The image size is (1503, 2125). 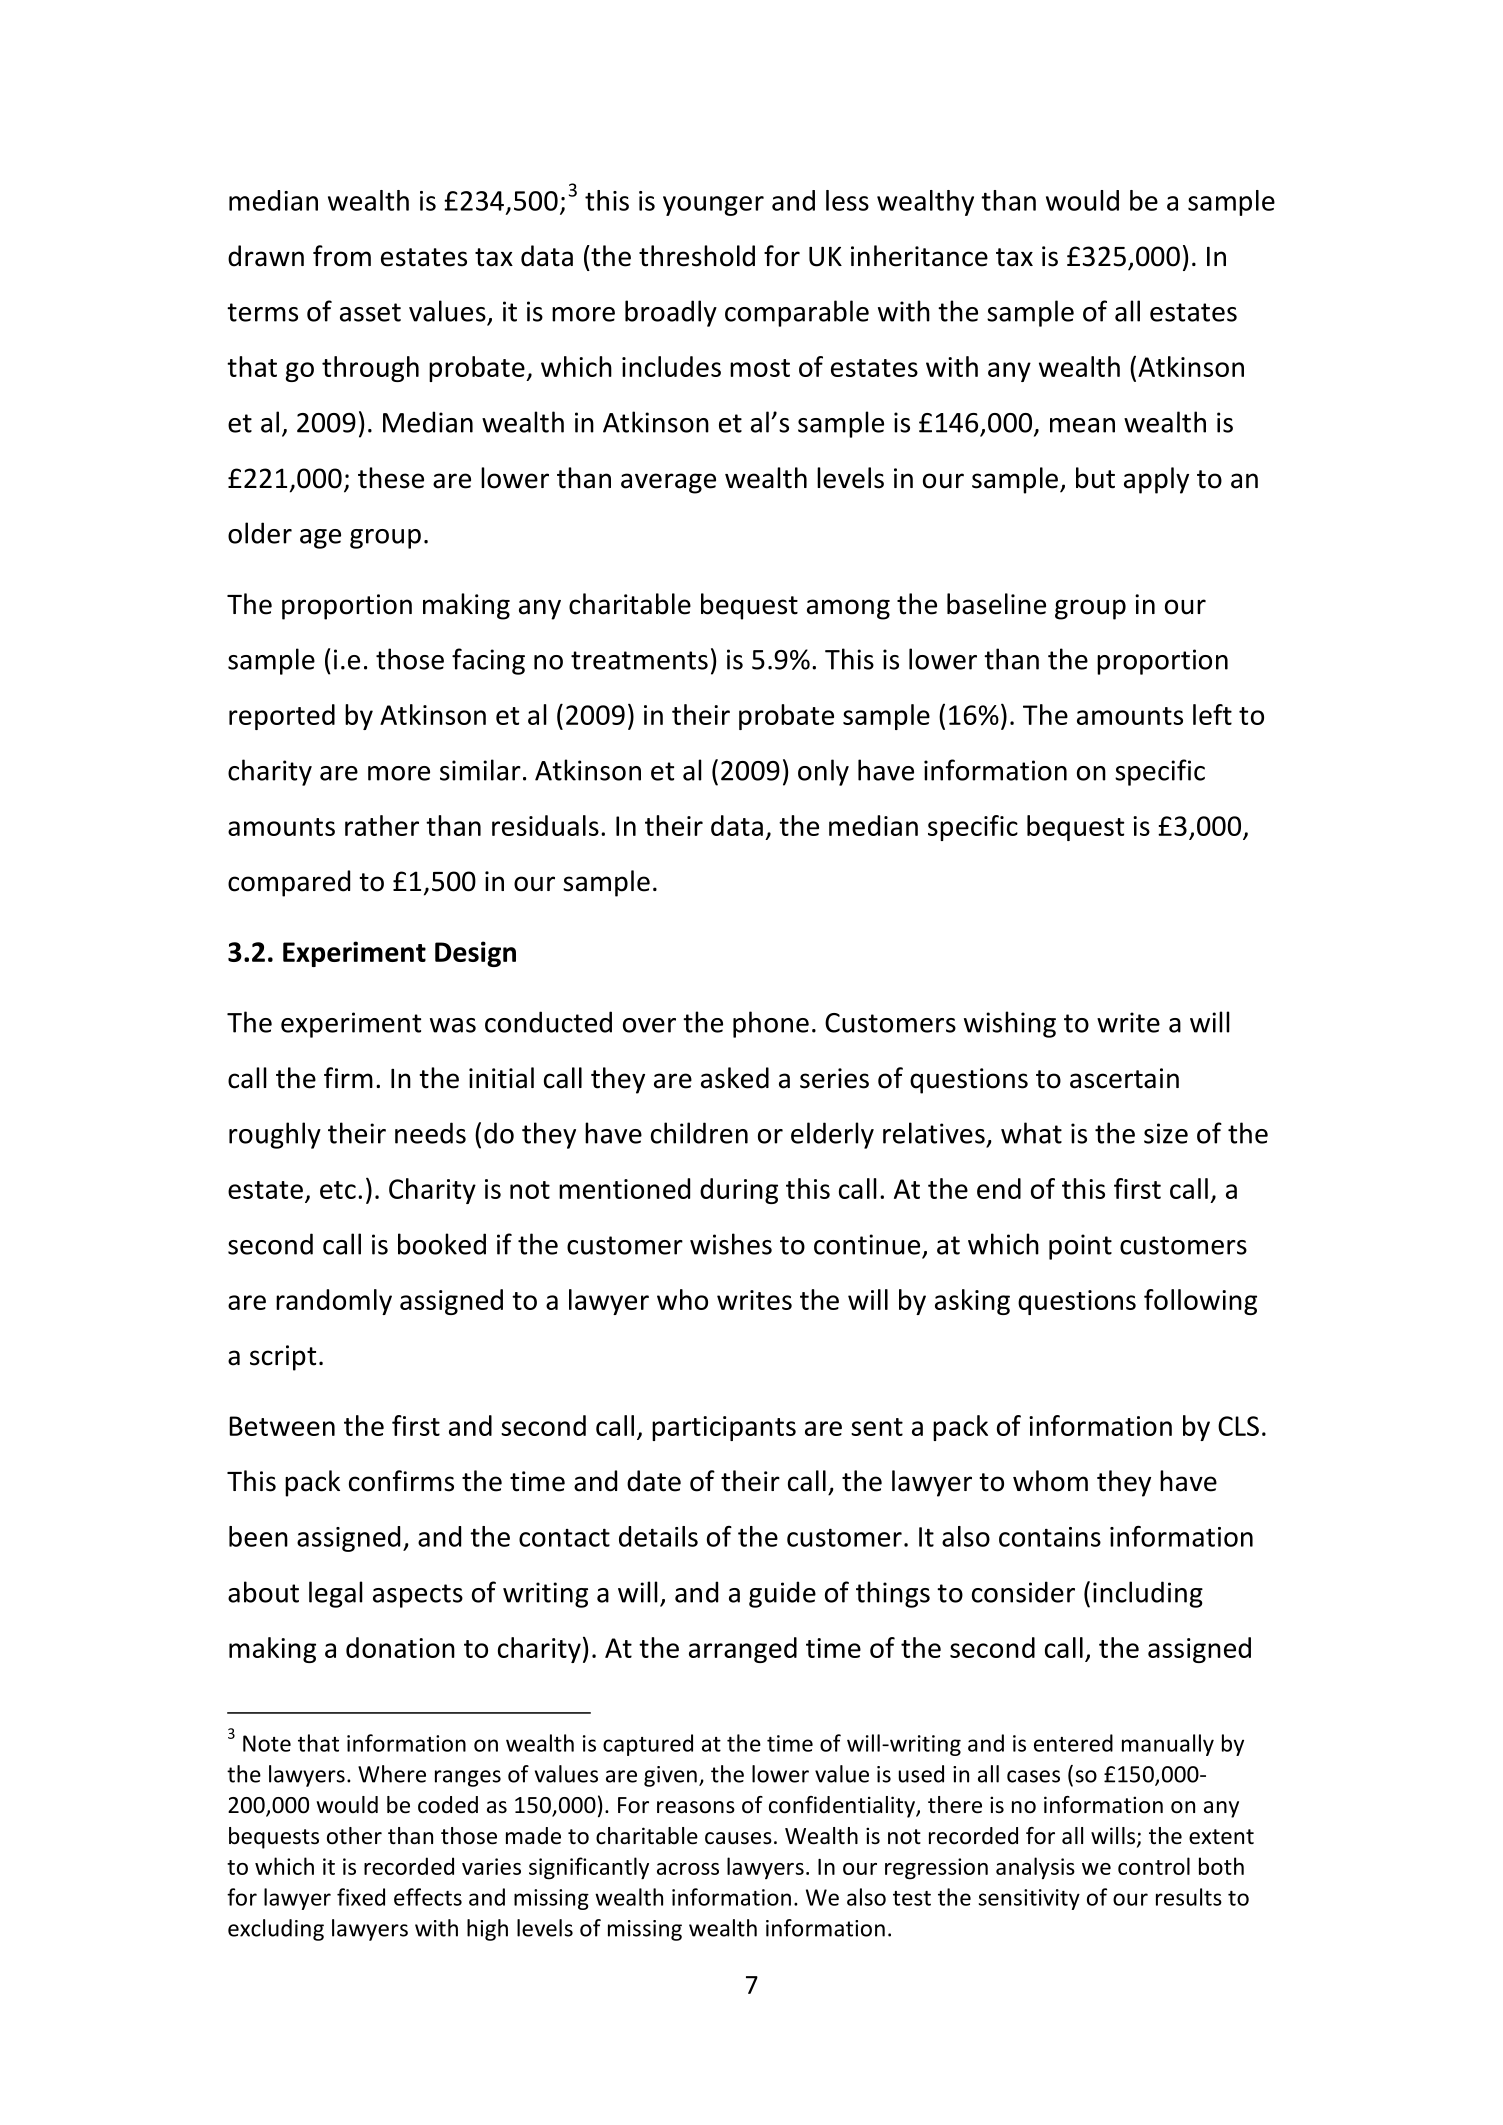 I want to click on whom, so click(x=1050, y=1481).
